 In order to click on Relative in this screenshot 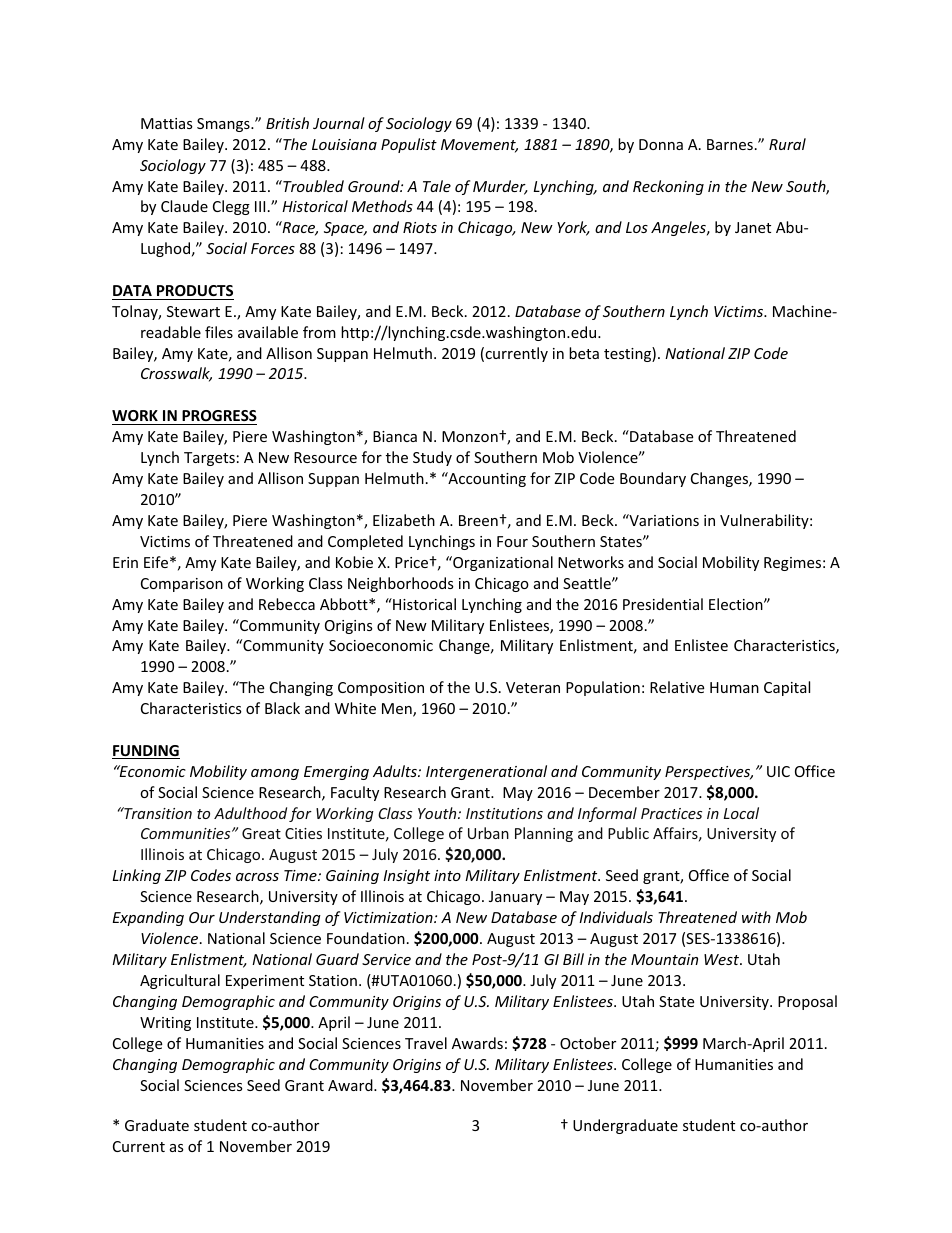, I will do `click(677, 687)`.
